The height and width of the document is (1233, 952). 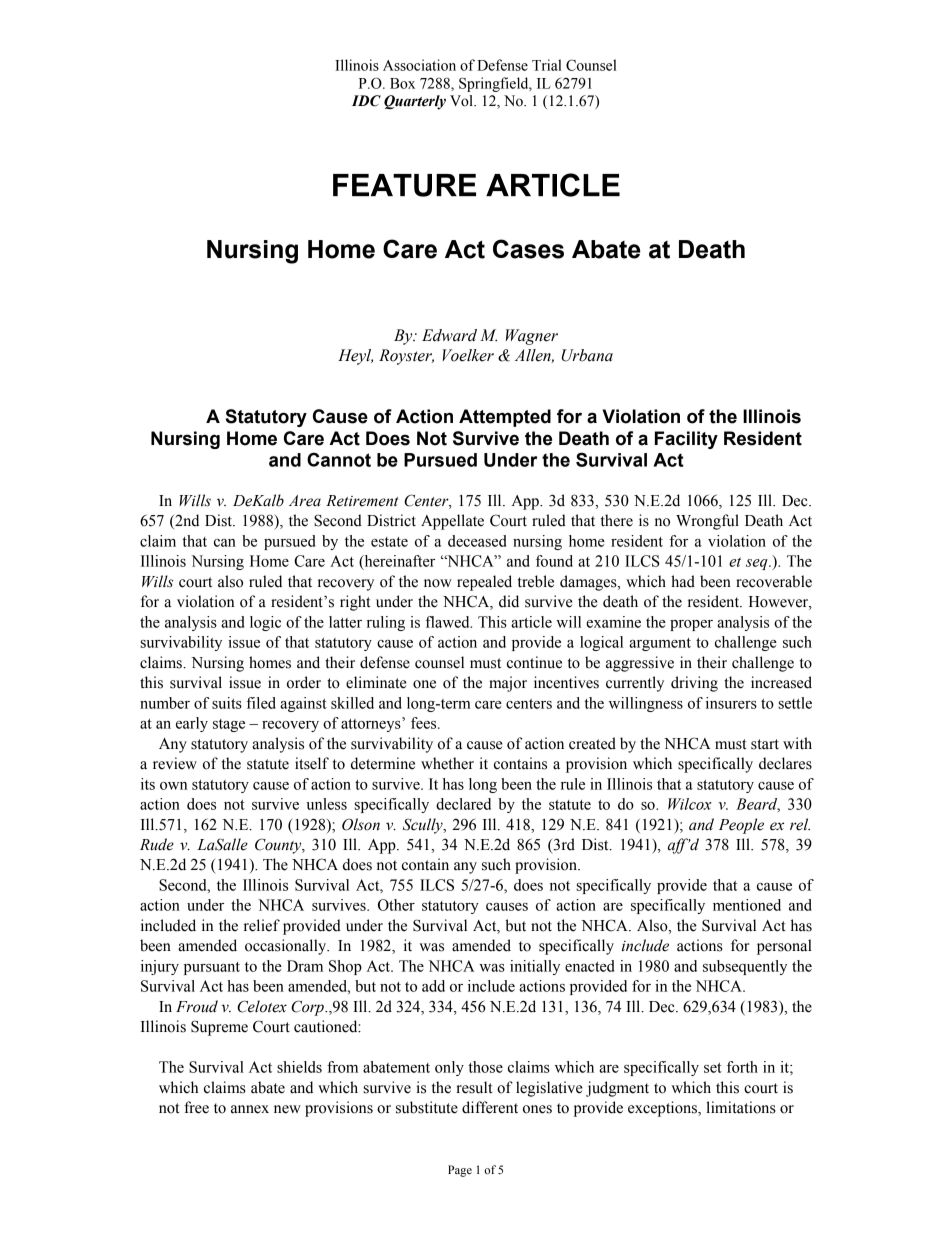 What do you see at coordinates (448, 622) in the document?
I see `flawed` at bounding box center [448, 622].
